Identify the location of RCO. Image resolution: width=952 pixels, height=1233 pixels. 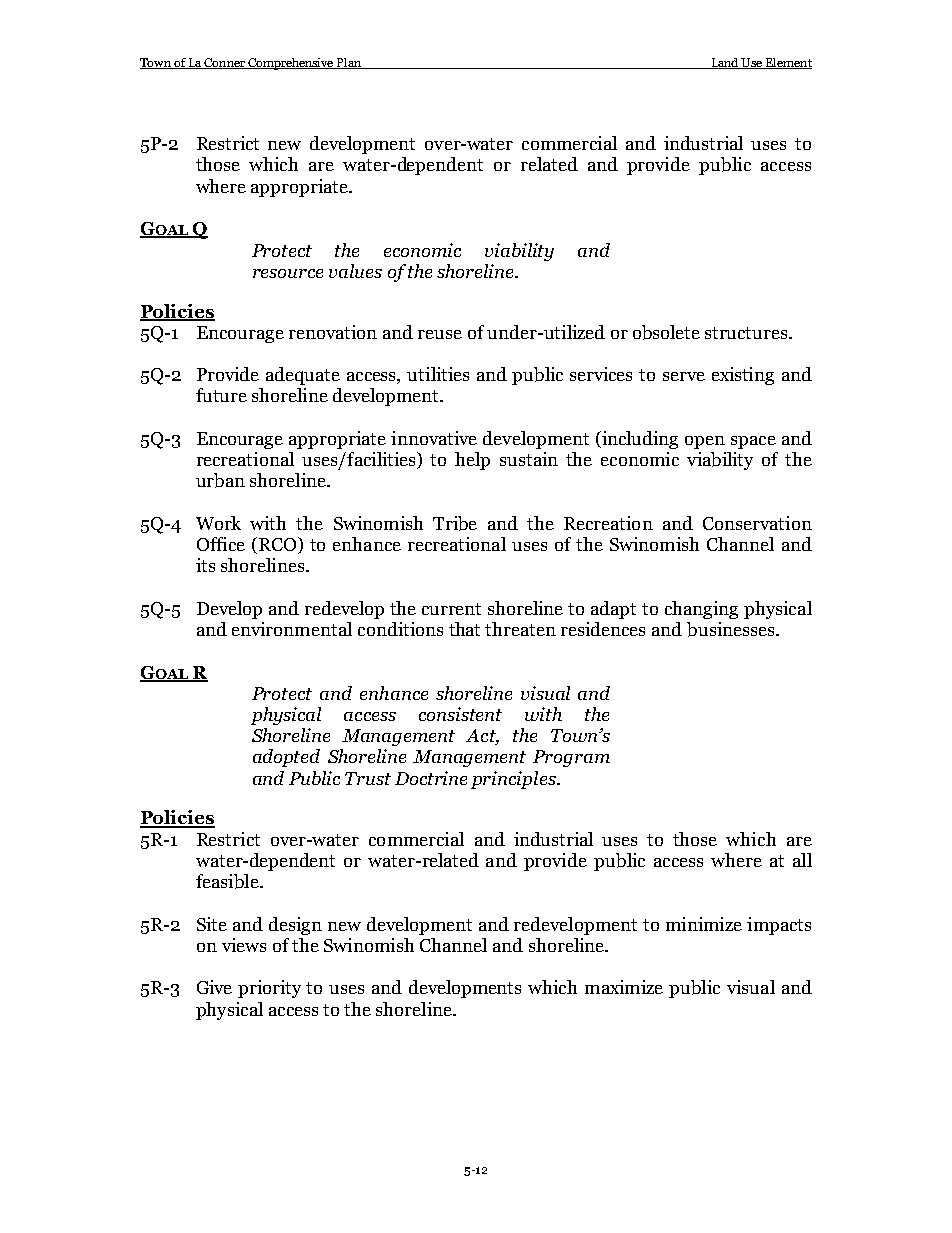
(277, 545).
